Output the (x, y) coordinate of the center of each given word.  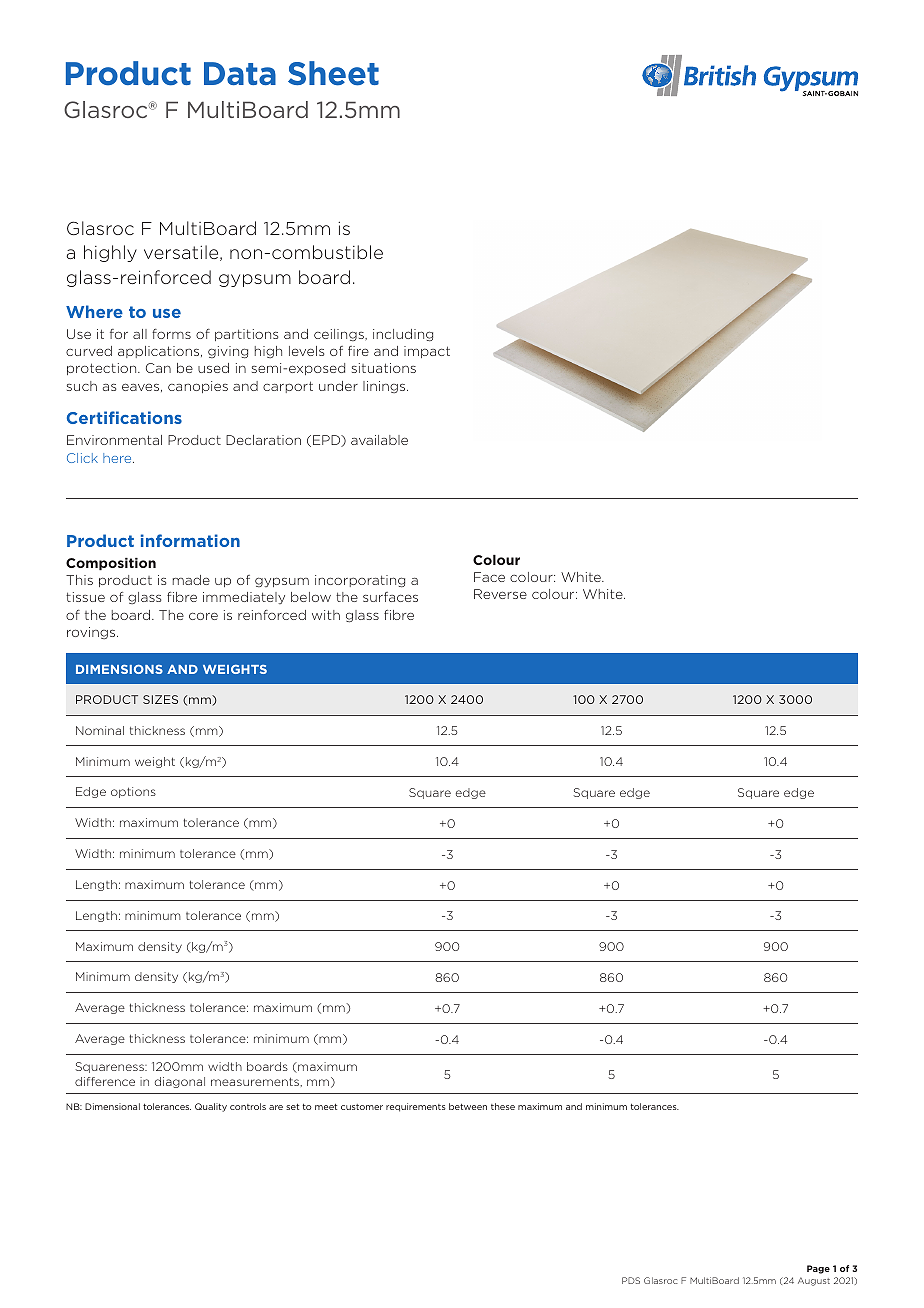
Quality (211, 1107)
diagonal (180, 1082)
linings (385, 387)
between (468, 1106)
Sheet (333, 73)
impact (427, 352)
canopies (198, 387)
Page (818, 1269)
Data (240, 73)
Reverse (500, 594)
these (503, 1106)
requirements (416, 1107)
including (403, 335)
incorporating (360, 581)
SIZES (160, 699)
